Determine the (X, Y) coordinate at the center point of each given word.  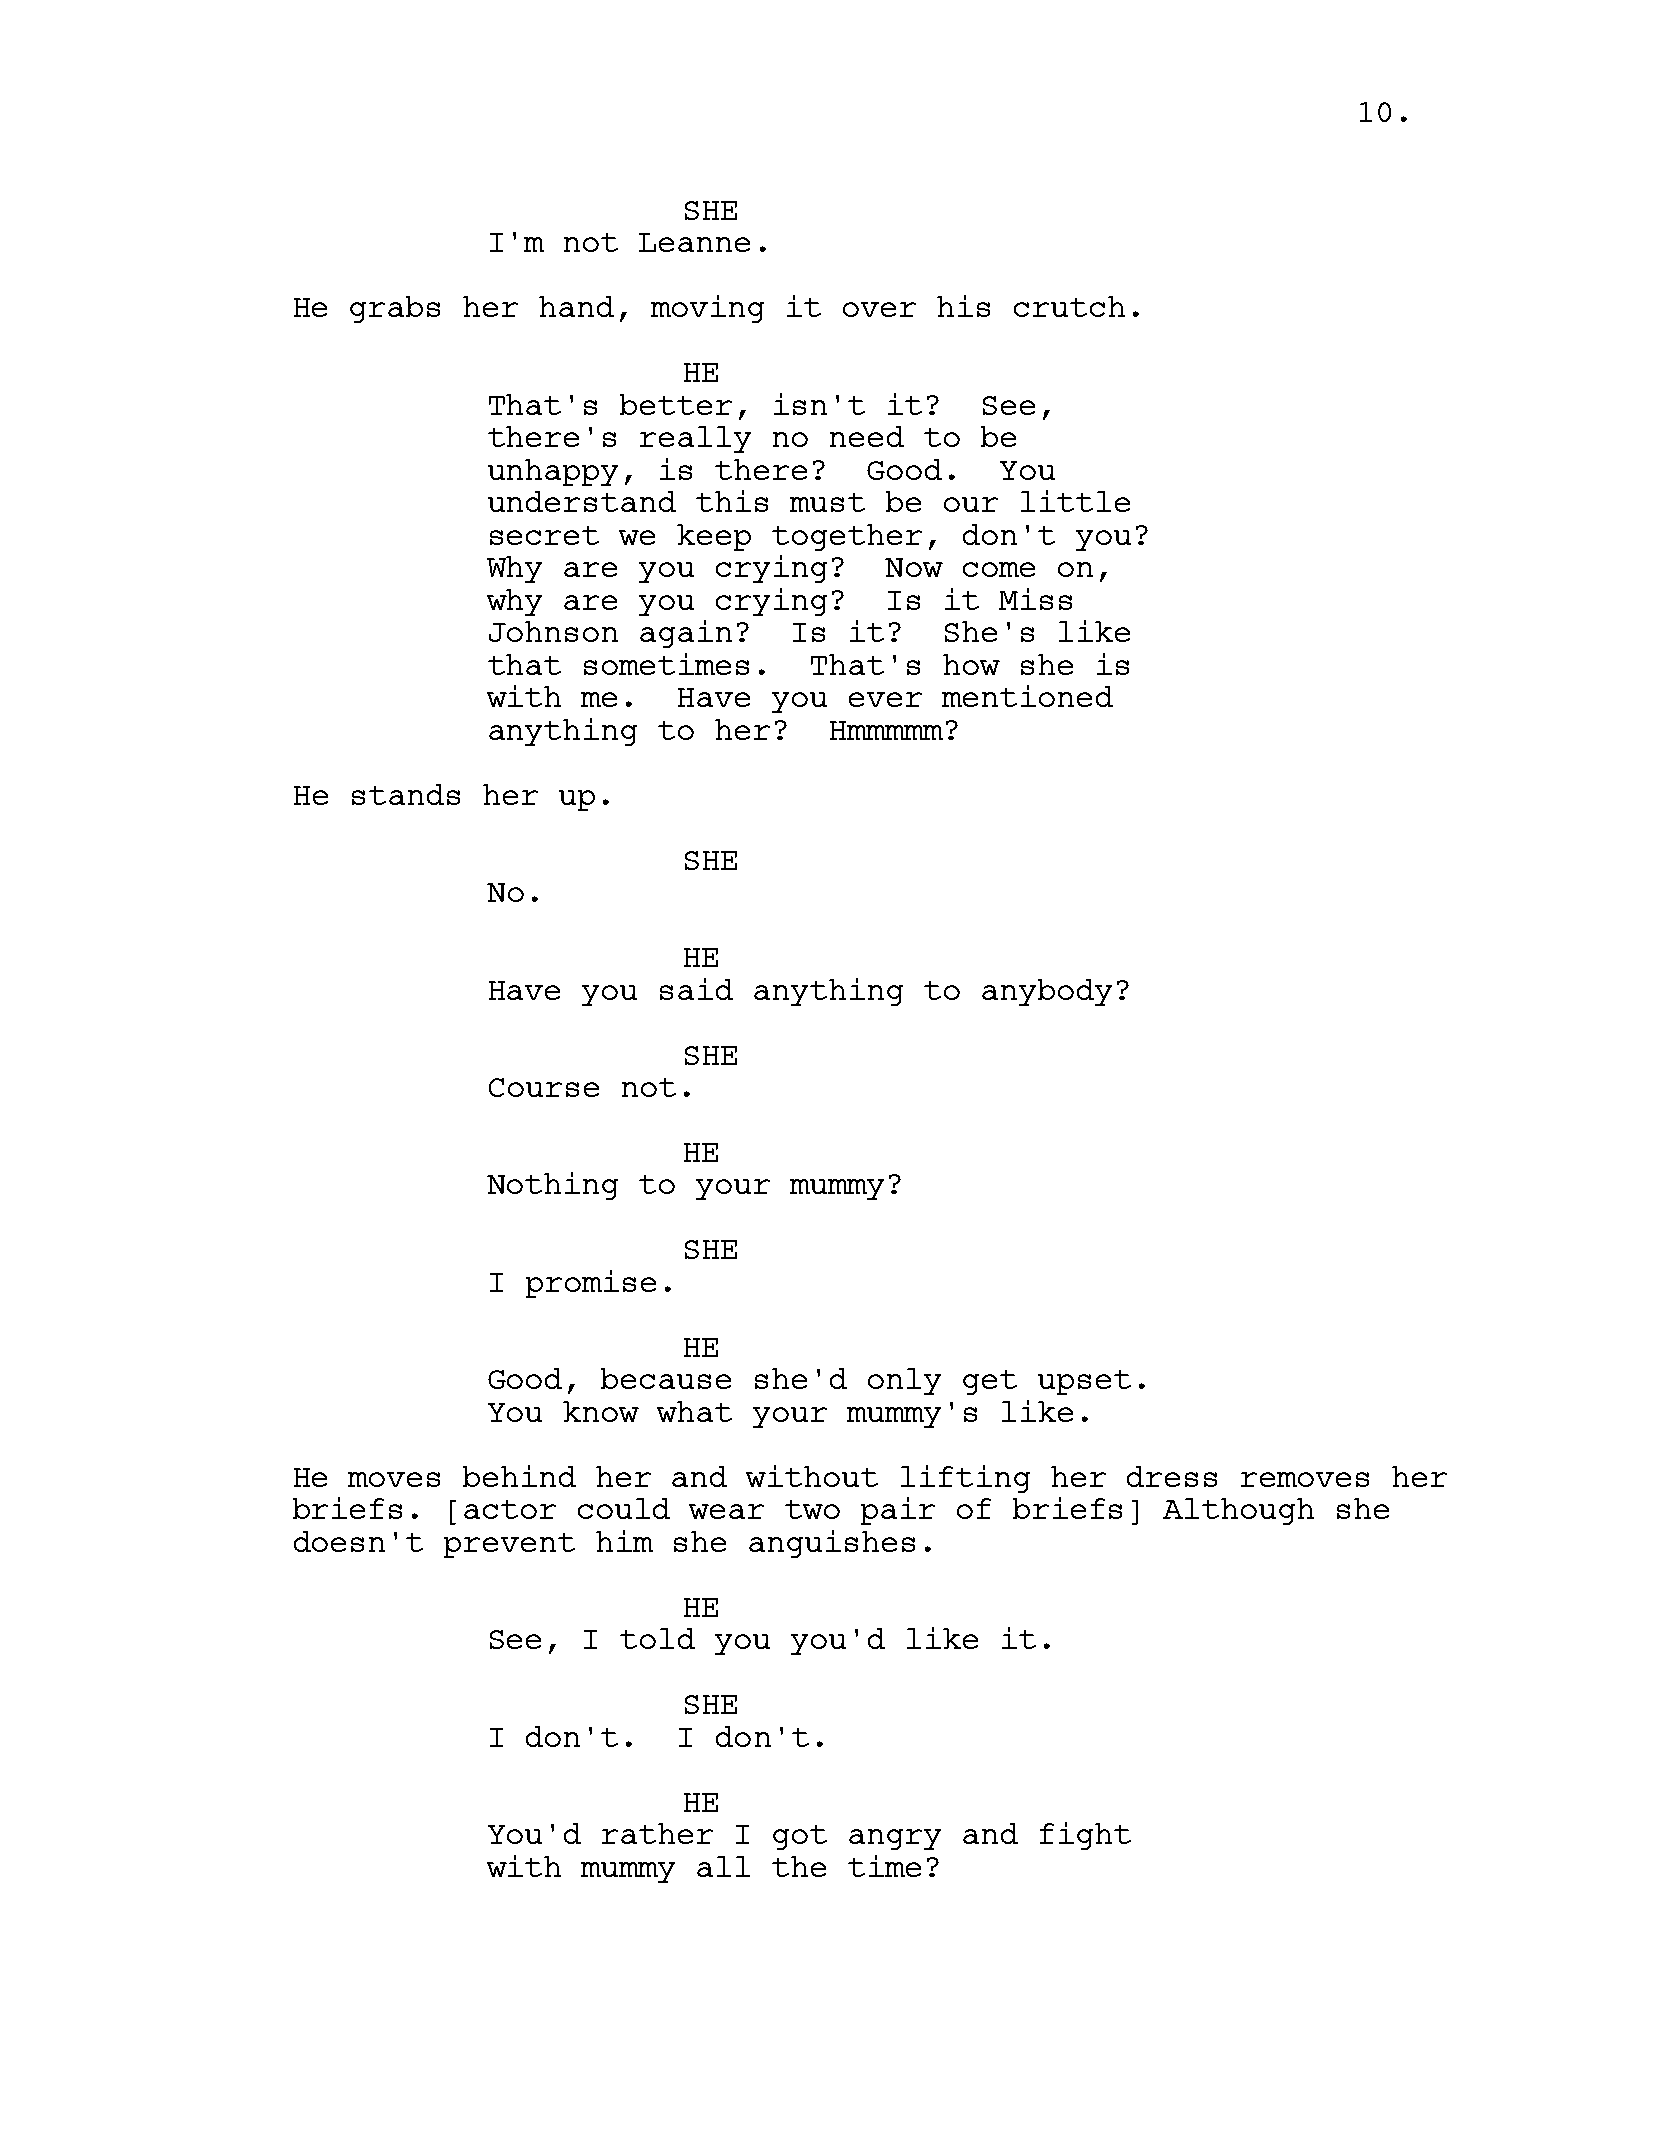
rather (657, 1833)
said (696, 989)
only (904, 1381)
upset (1084, 1382)
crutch (1069, 306)
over (879, 309)
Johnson (553, 631)
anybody (1047, 992)
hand (576, 306)
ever (885, 699)
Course (544, 1087)
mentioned (1027, 696)
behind (519, 1476)
